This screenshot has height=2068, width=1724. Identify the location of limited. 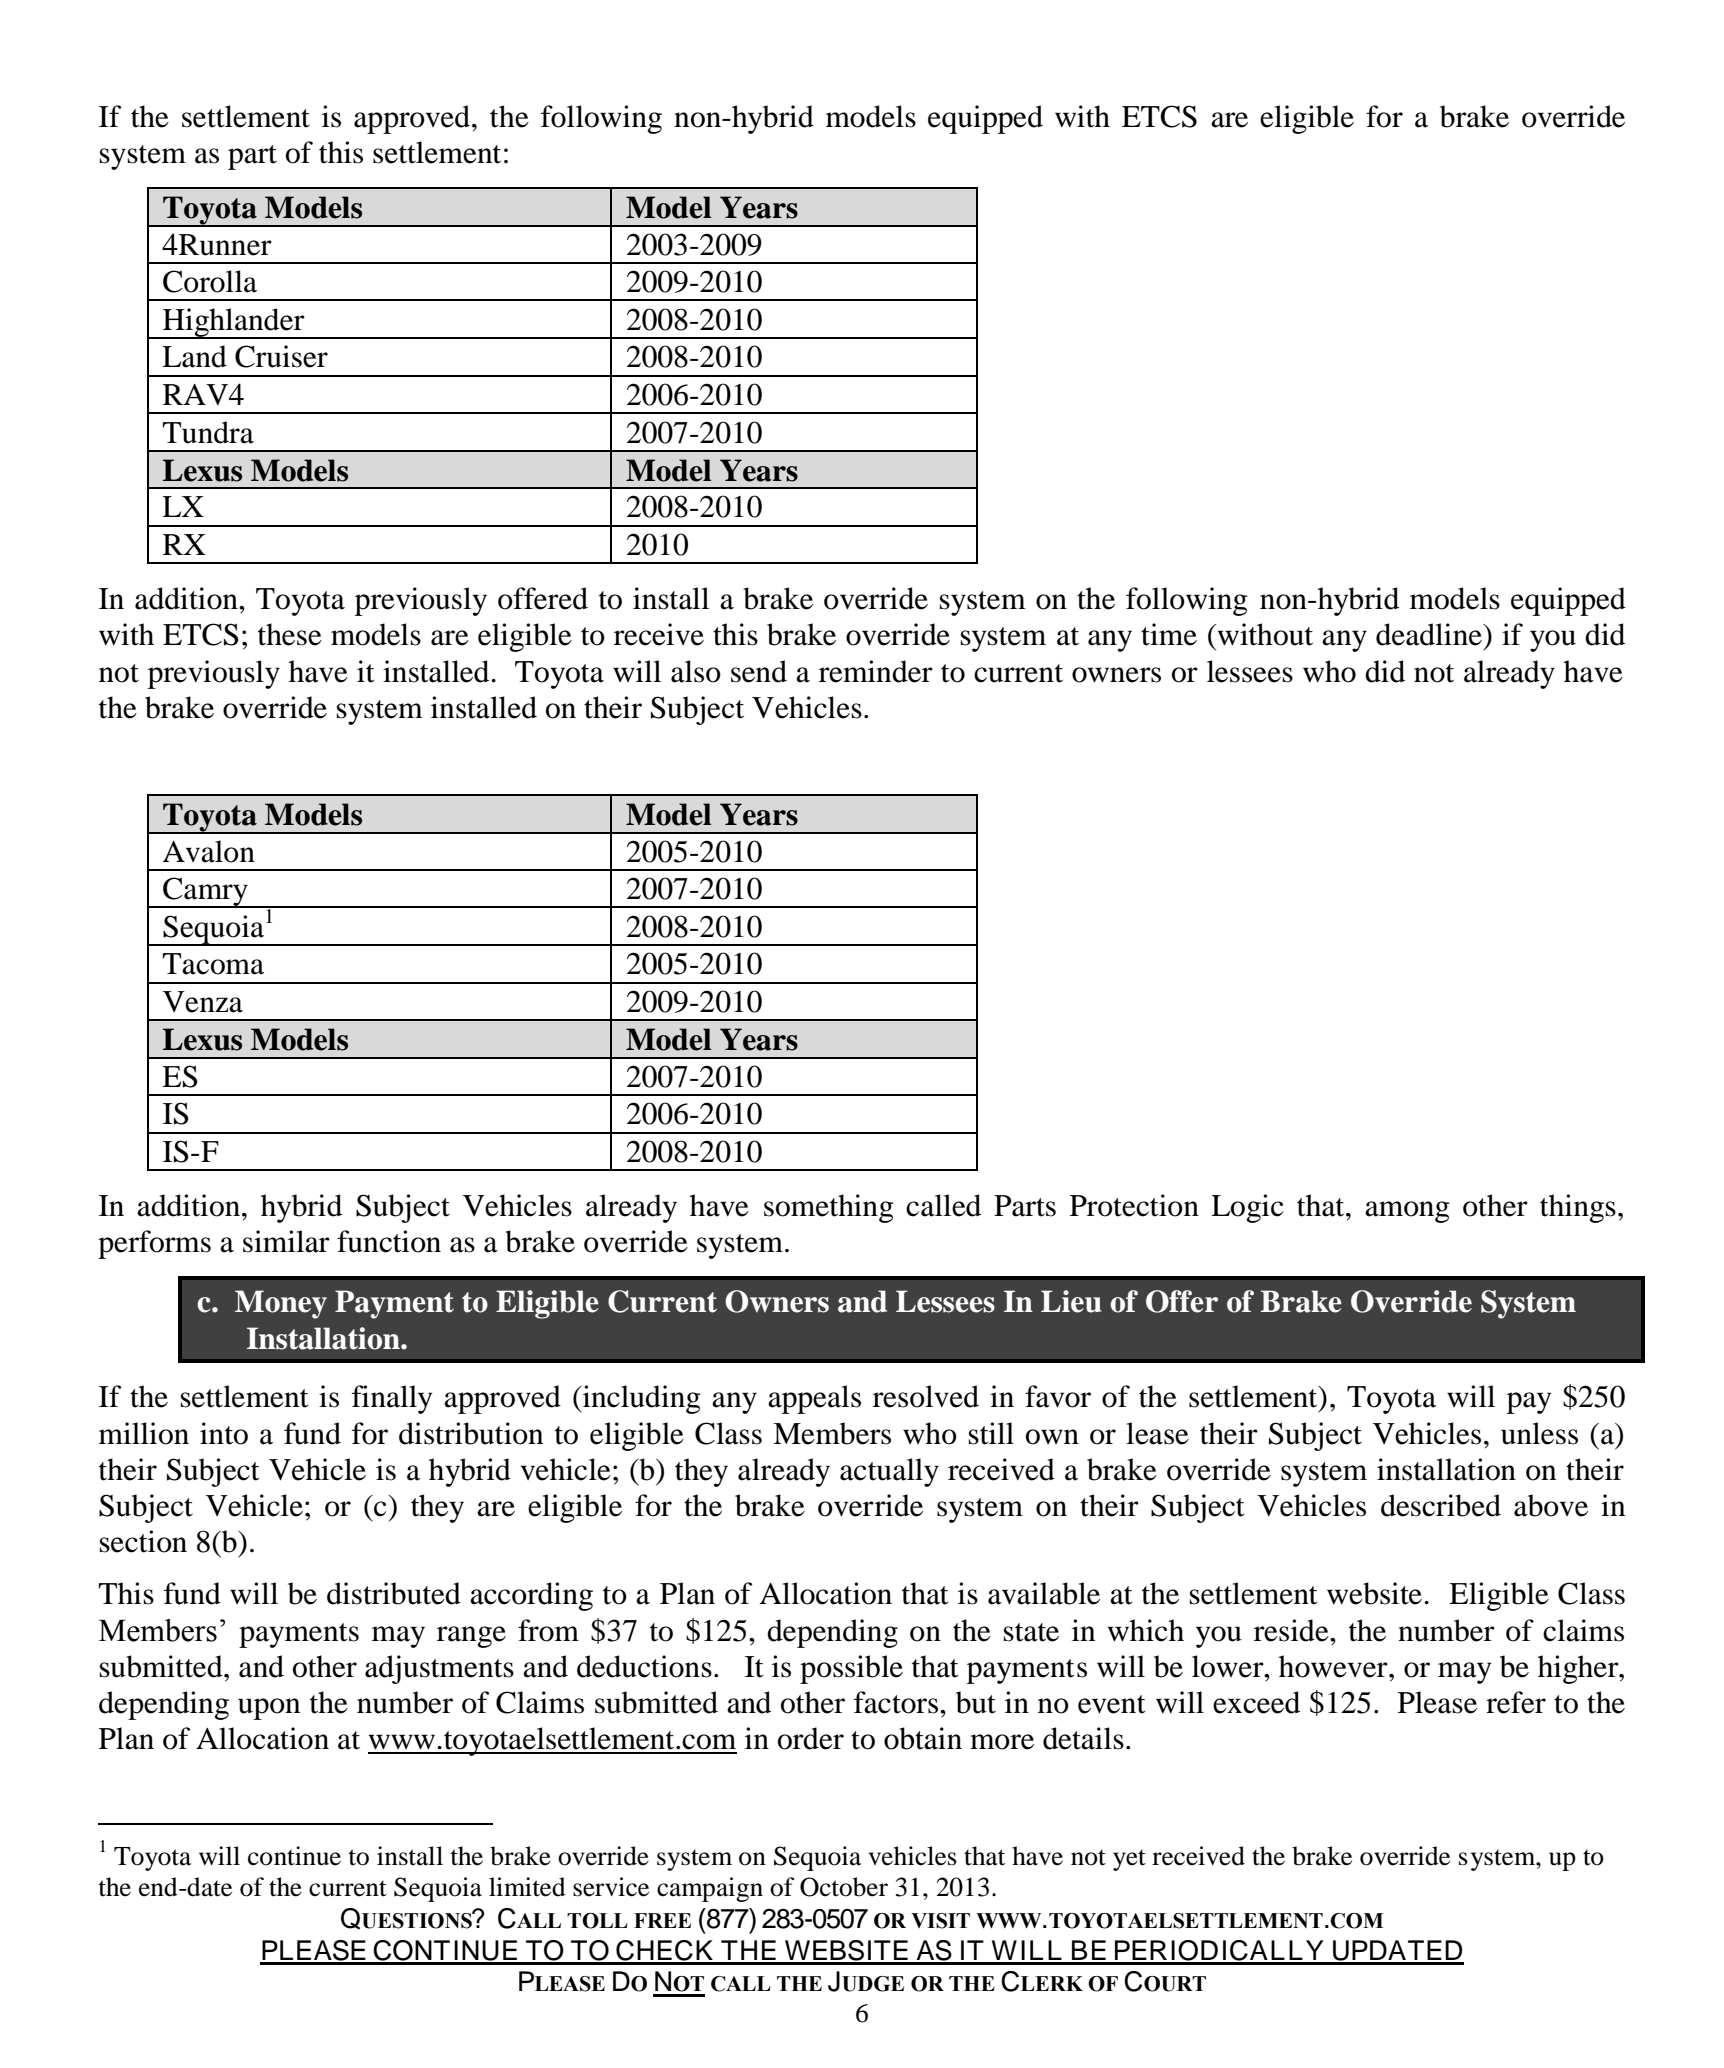
(527, 1887).
